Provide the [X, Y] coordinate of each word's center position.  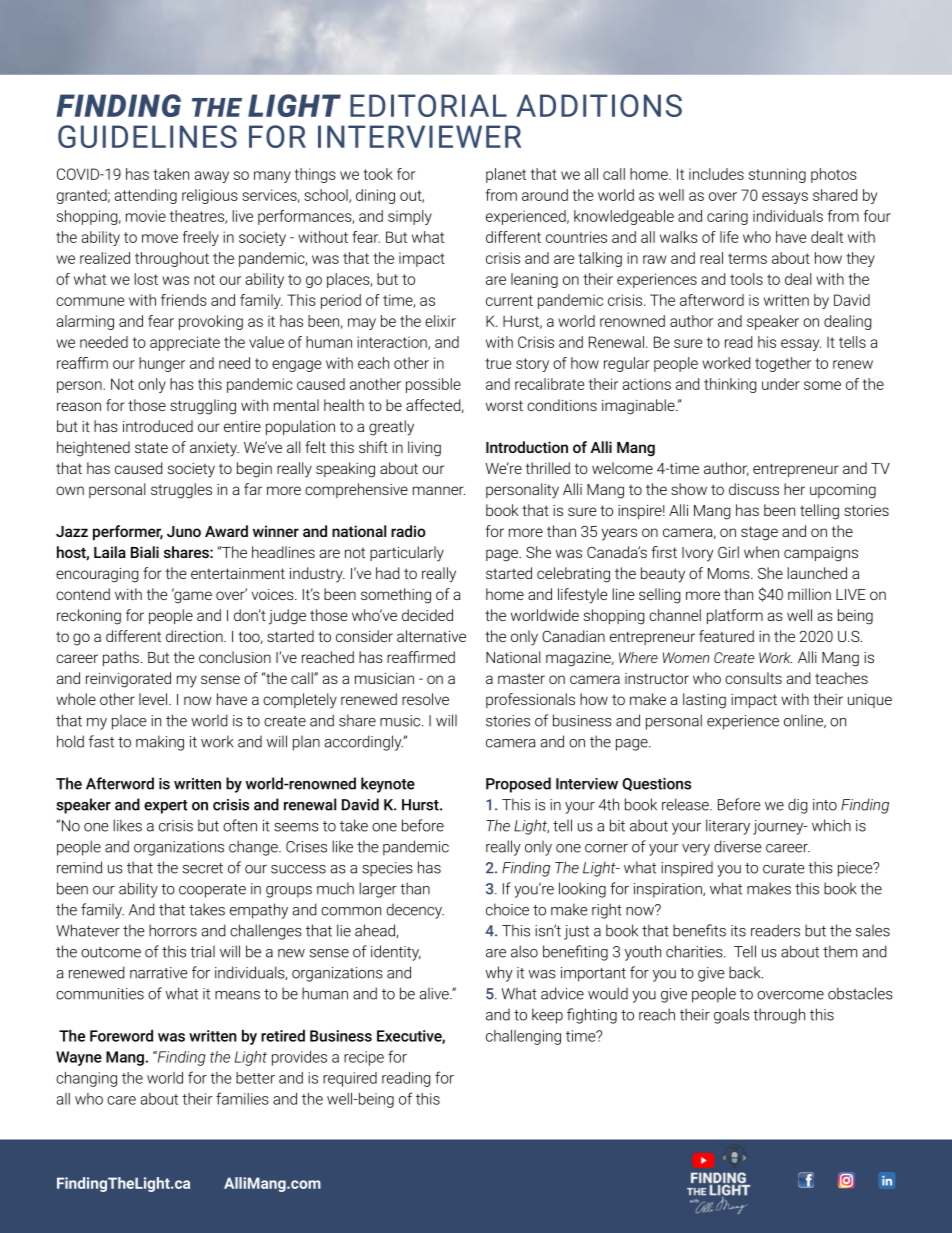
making [160, 743]
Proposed [518, 785]
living [424, 449]
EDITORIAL [428, 105]
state [151, 447]
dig [798, 806]
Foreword [121, 1036]
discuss [754, 489]
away [211, 177]
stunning [777, 175]
